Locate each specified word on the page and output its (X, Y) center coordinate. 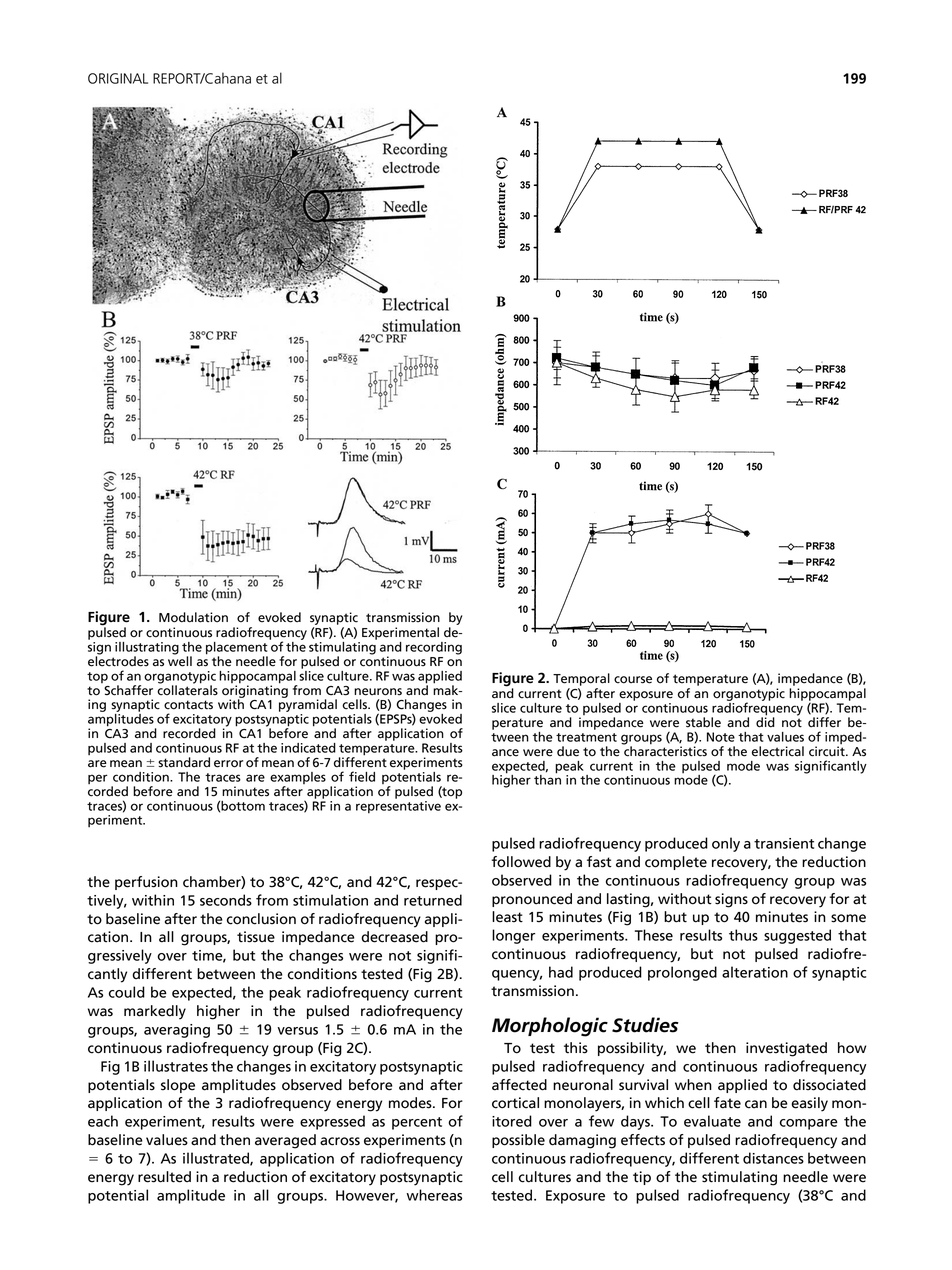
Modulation (193, 617)
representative (398, 806)
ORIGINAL (118, 78)
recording (434, 648)
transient (784, 843)
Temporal (581, 679)
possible (518, 1141)
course (633, 680)
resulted (164, 1177)
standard (184, 762)
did (765, 721)
